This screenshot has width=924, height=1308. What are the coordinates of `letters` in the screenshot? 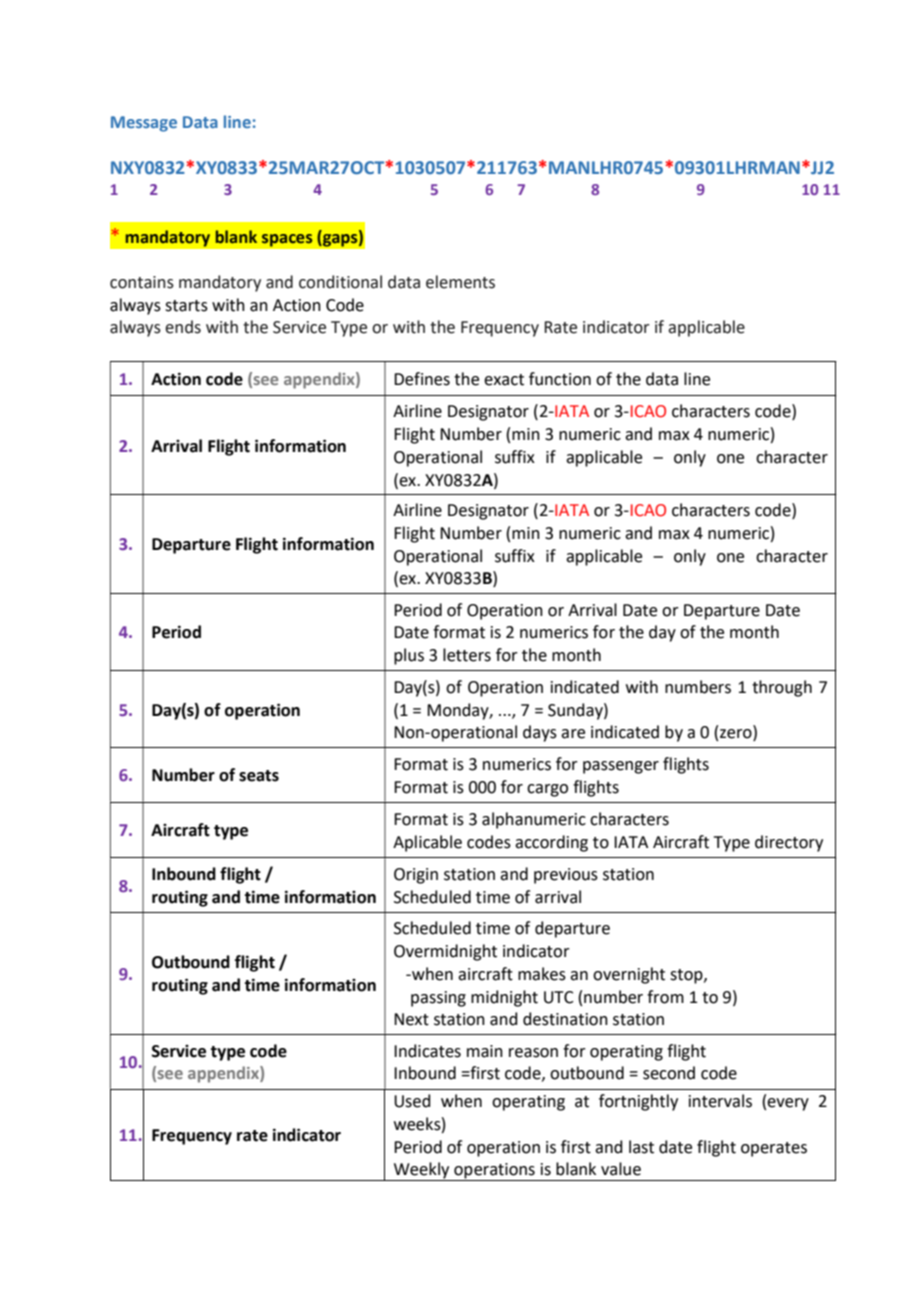 It's located at (467, 655).
